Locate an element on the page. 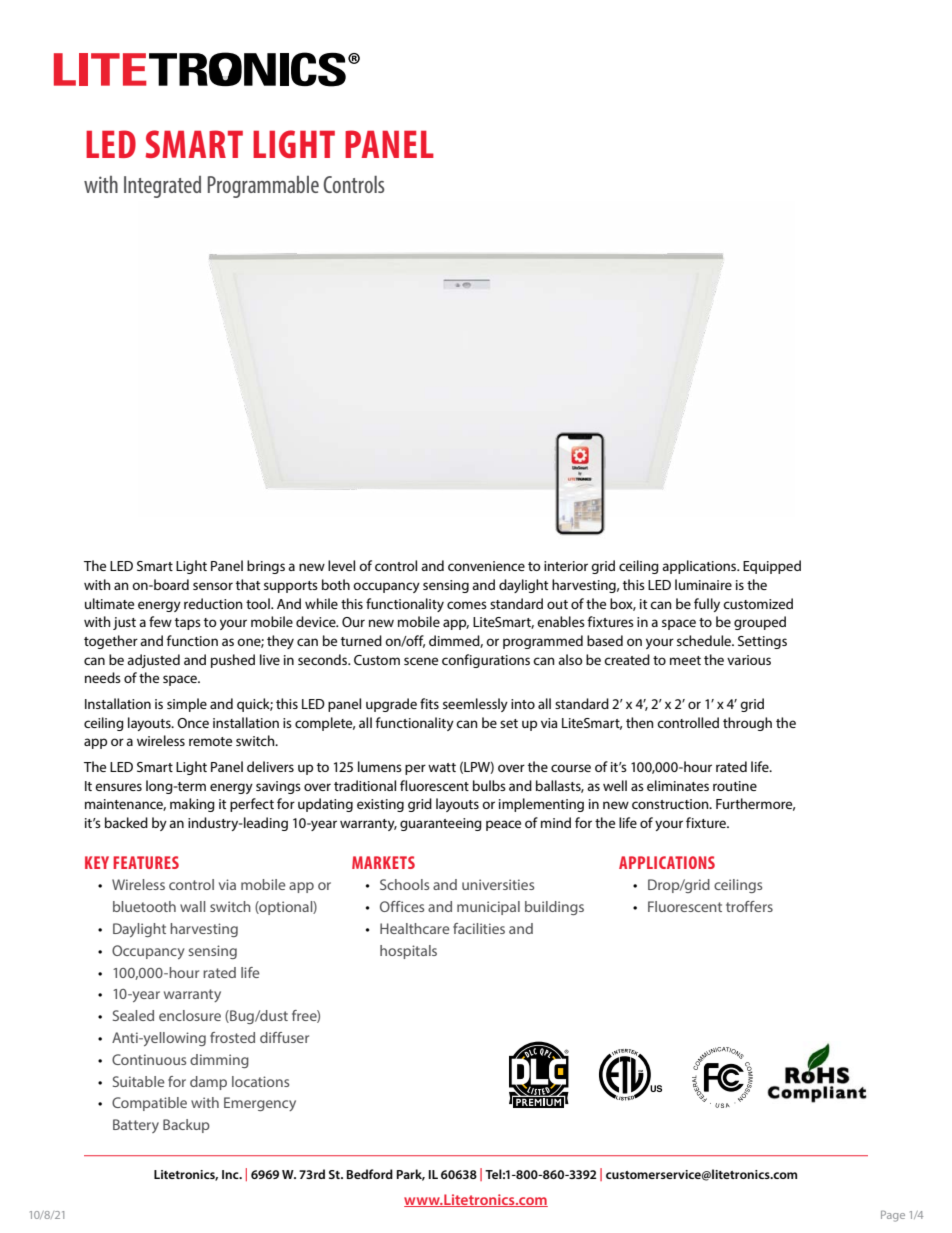  simple is located at coordinates (187, 705).
